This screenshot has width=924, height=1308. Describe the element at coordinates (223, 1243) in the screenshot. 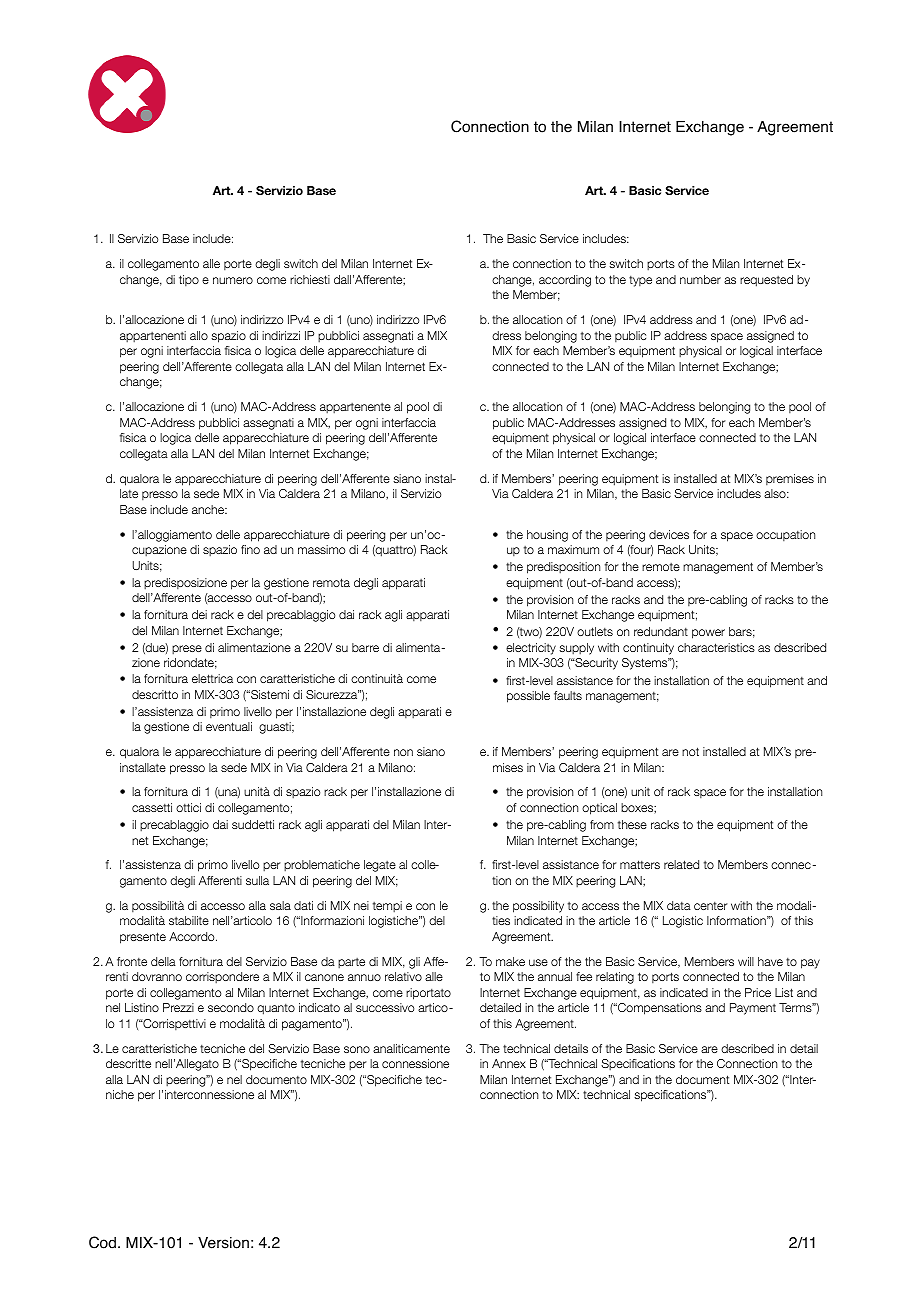

I see `Version` at that location.
